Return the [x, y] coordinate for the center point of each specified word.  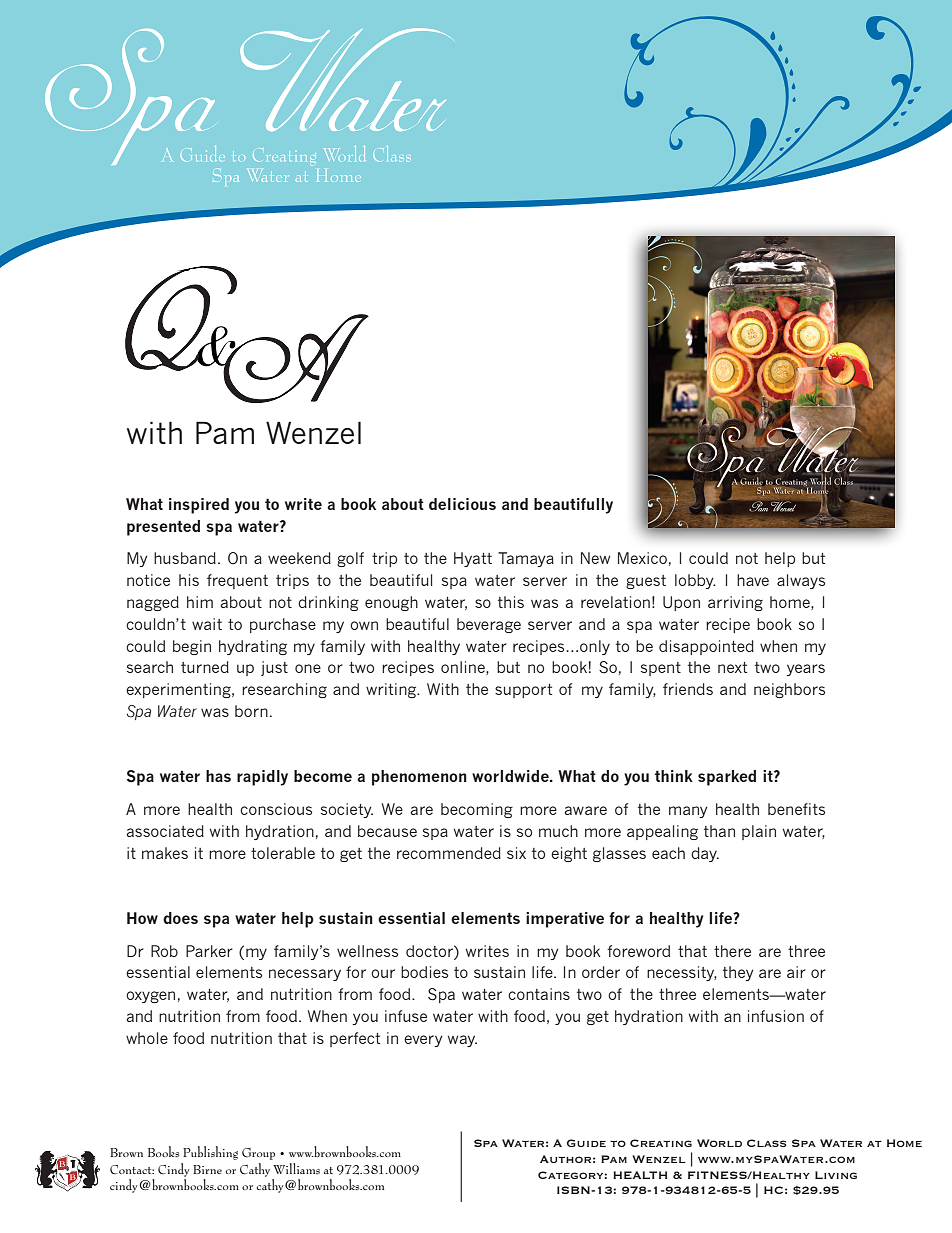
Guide [586, 1143]
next [732, 667]
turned [205, 667]
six [516, 853]
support [523, 691]
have [753, 580]
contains [539, 994]
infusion [776, 1016]
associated [165, 831]
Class [766, 1143]
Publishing [210, 1153]
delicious [462, 504]
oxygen [150, 997]
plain [759, 832]
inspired [199, 506]
